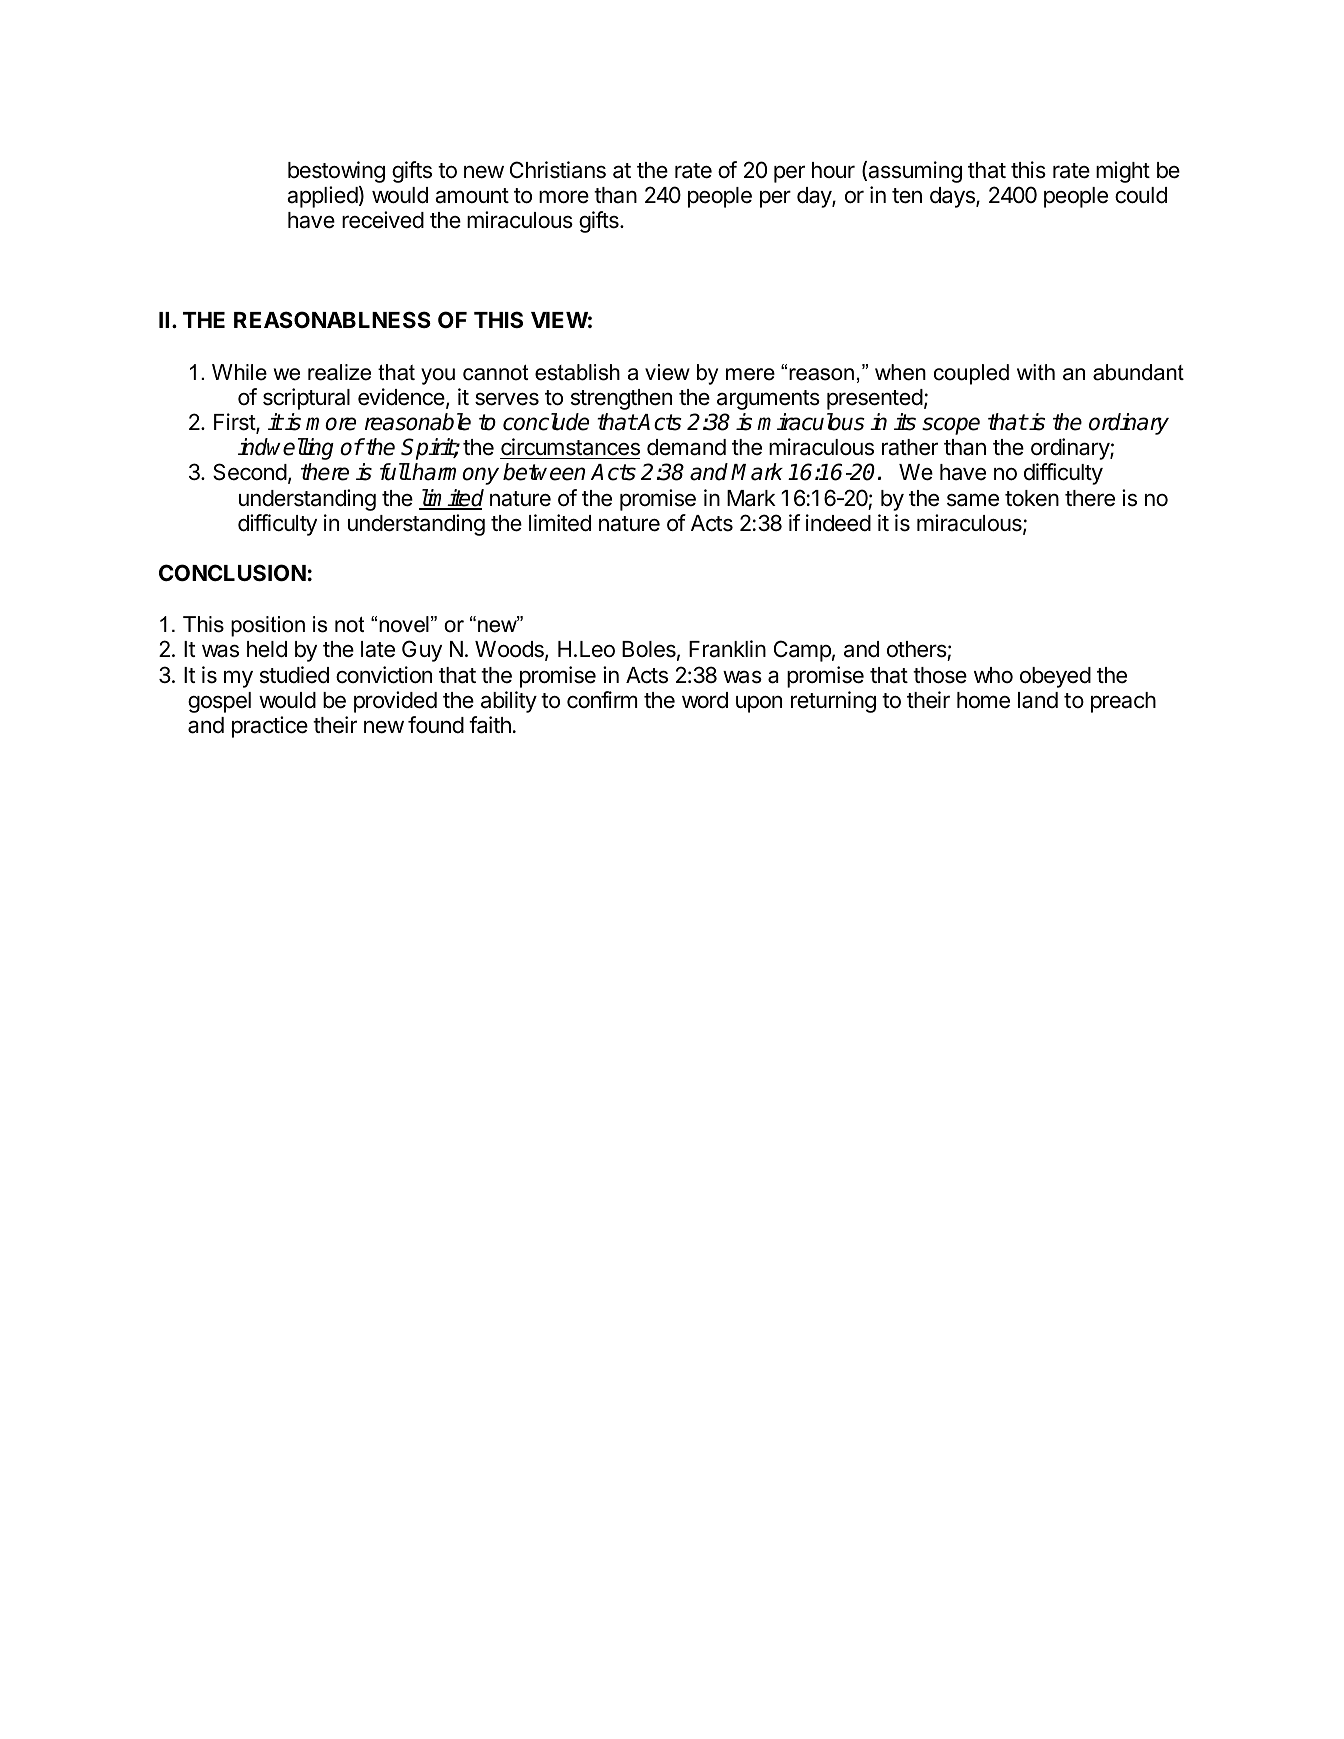  What do you see at coordinates (686, 447) in the image?
I see `demand` at bounding box center [686, 447].
